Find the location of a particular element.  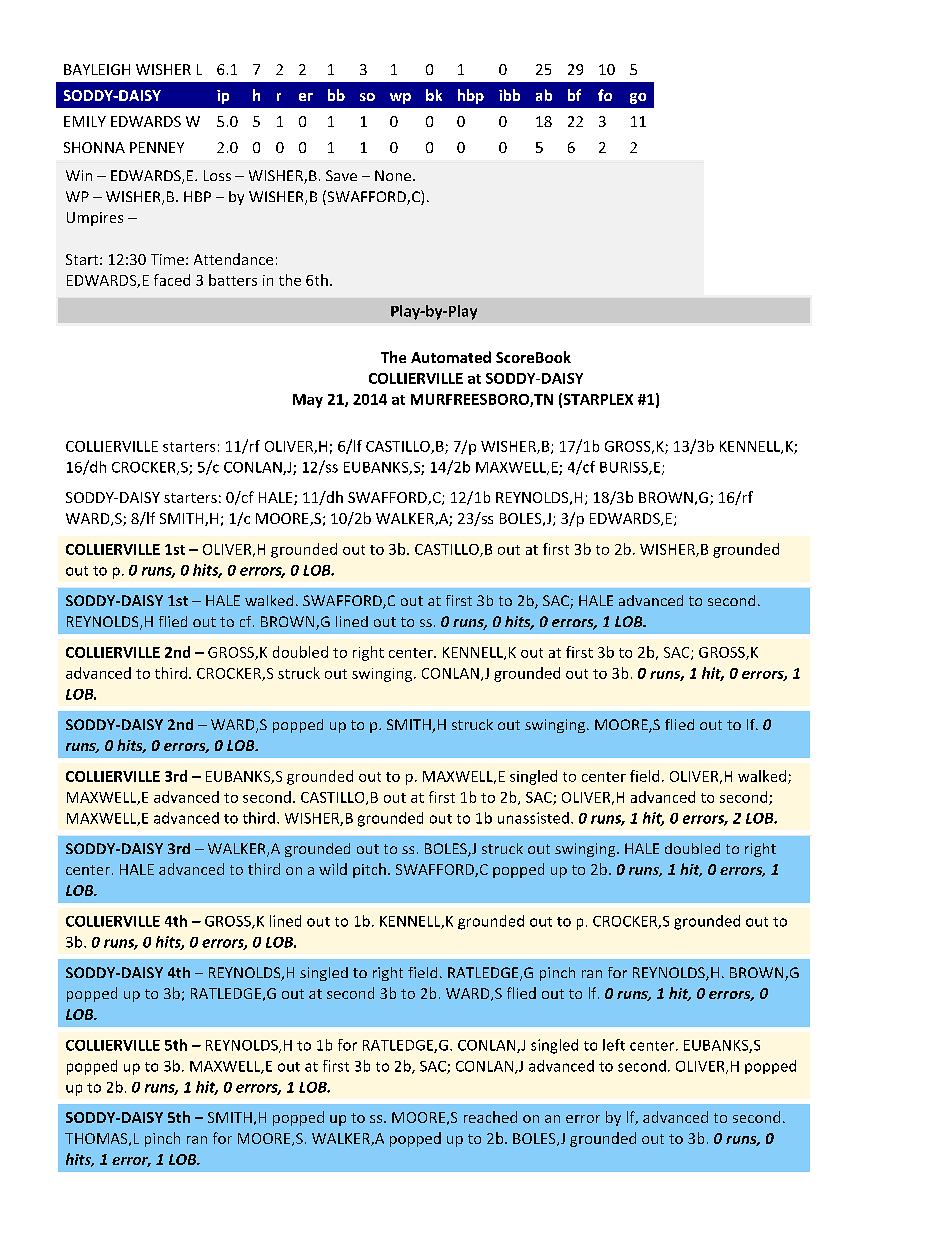

unassisted is located at coordinates (533, 818).
